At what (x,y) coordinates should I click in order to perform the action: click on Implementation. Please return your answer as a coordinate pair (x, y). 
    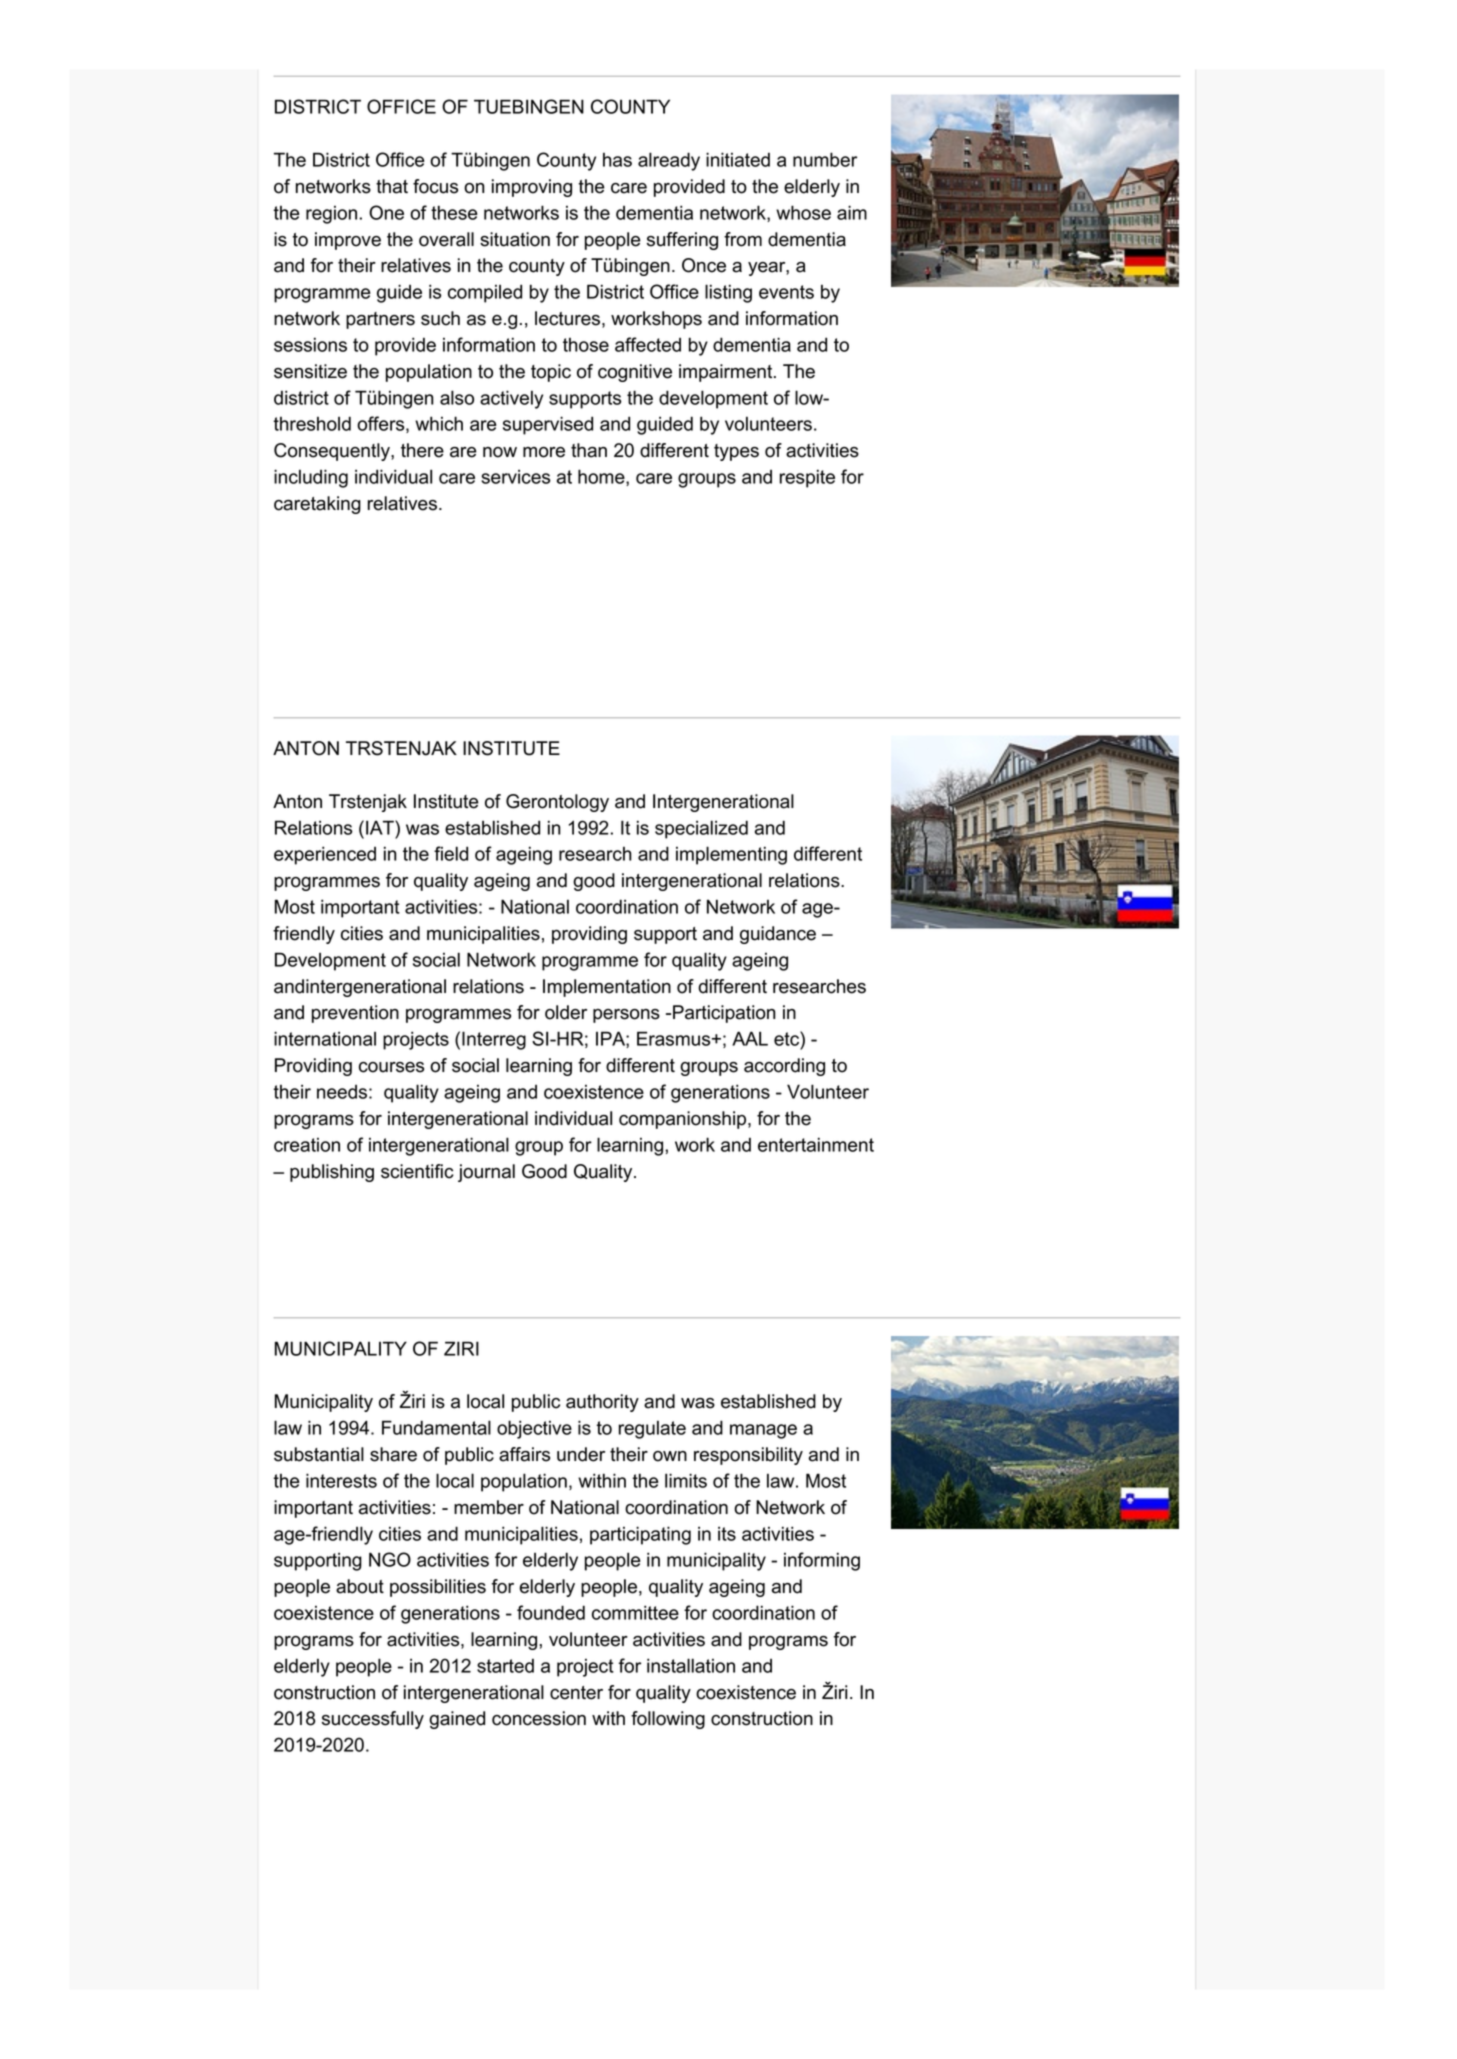
    Looking at the image, I should click on (607, 988).
